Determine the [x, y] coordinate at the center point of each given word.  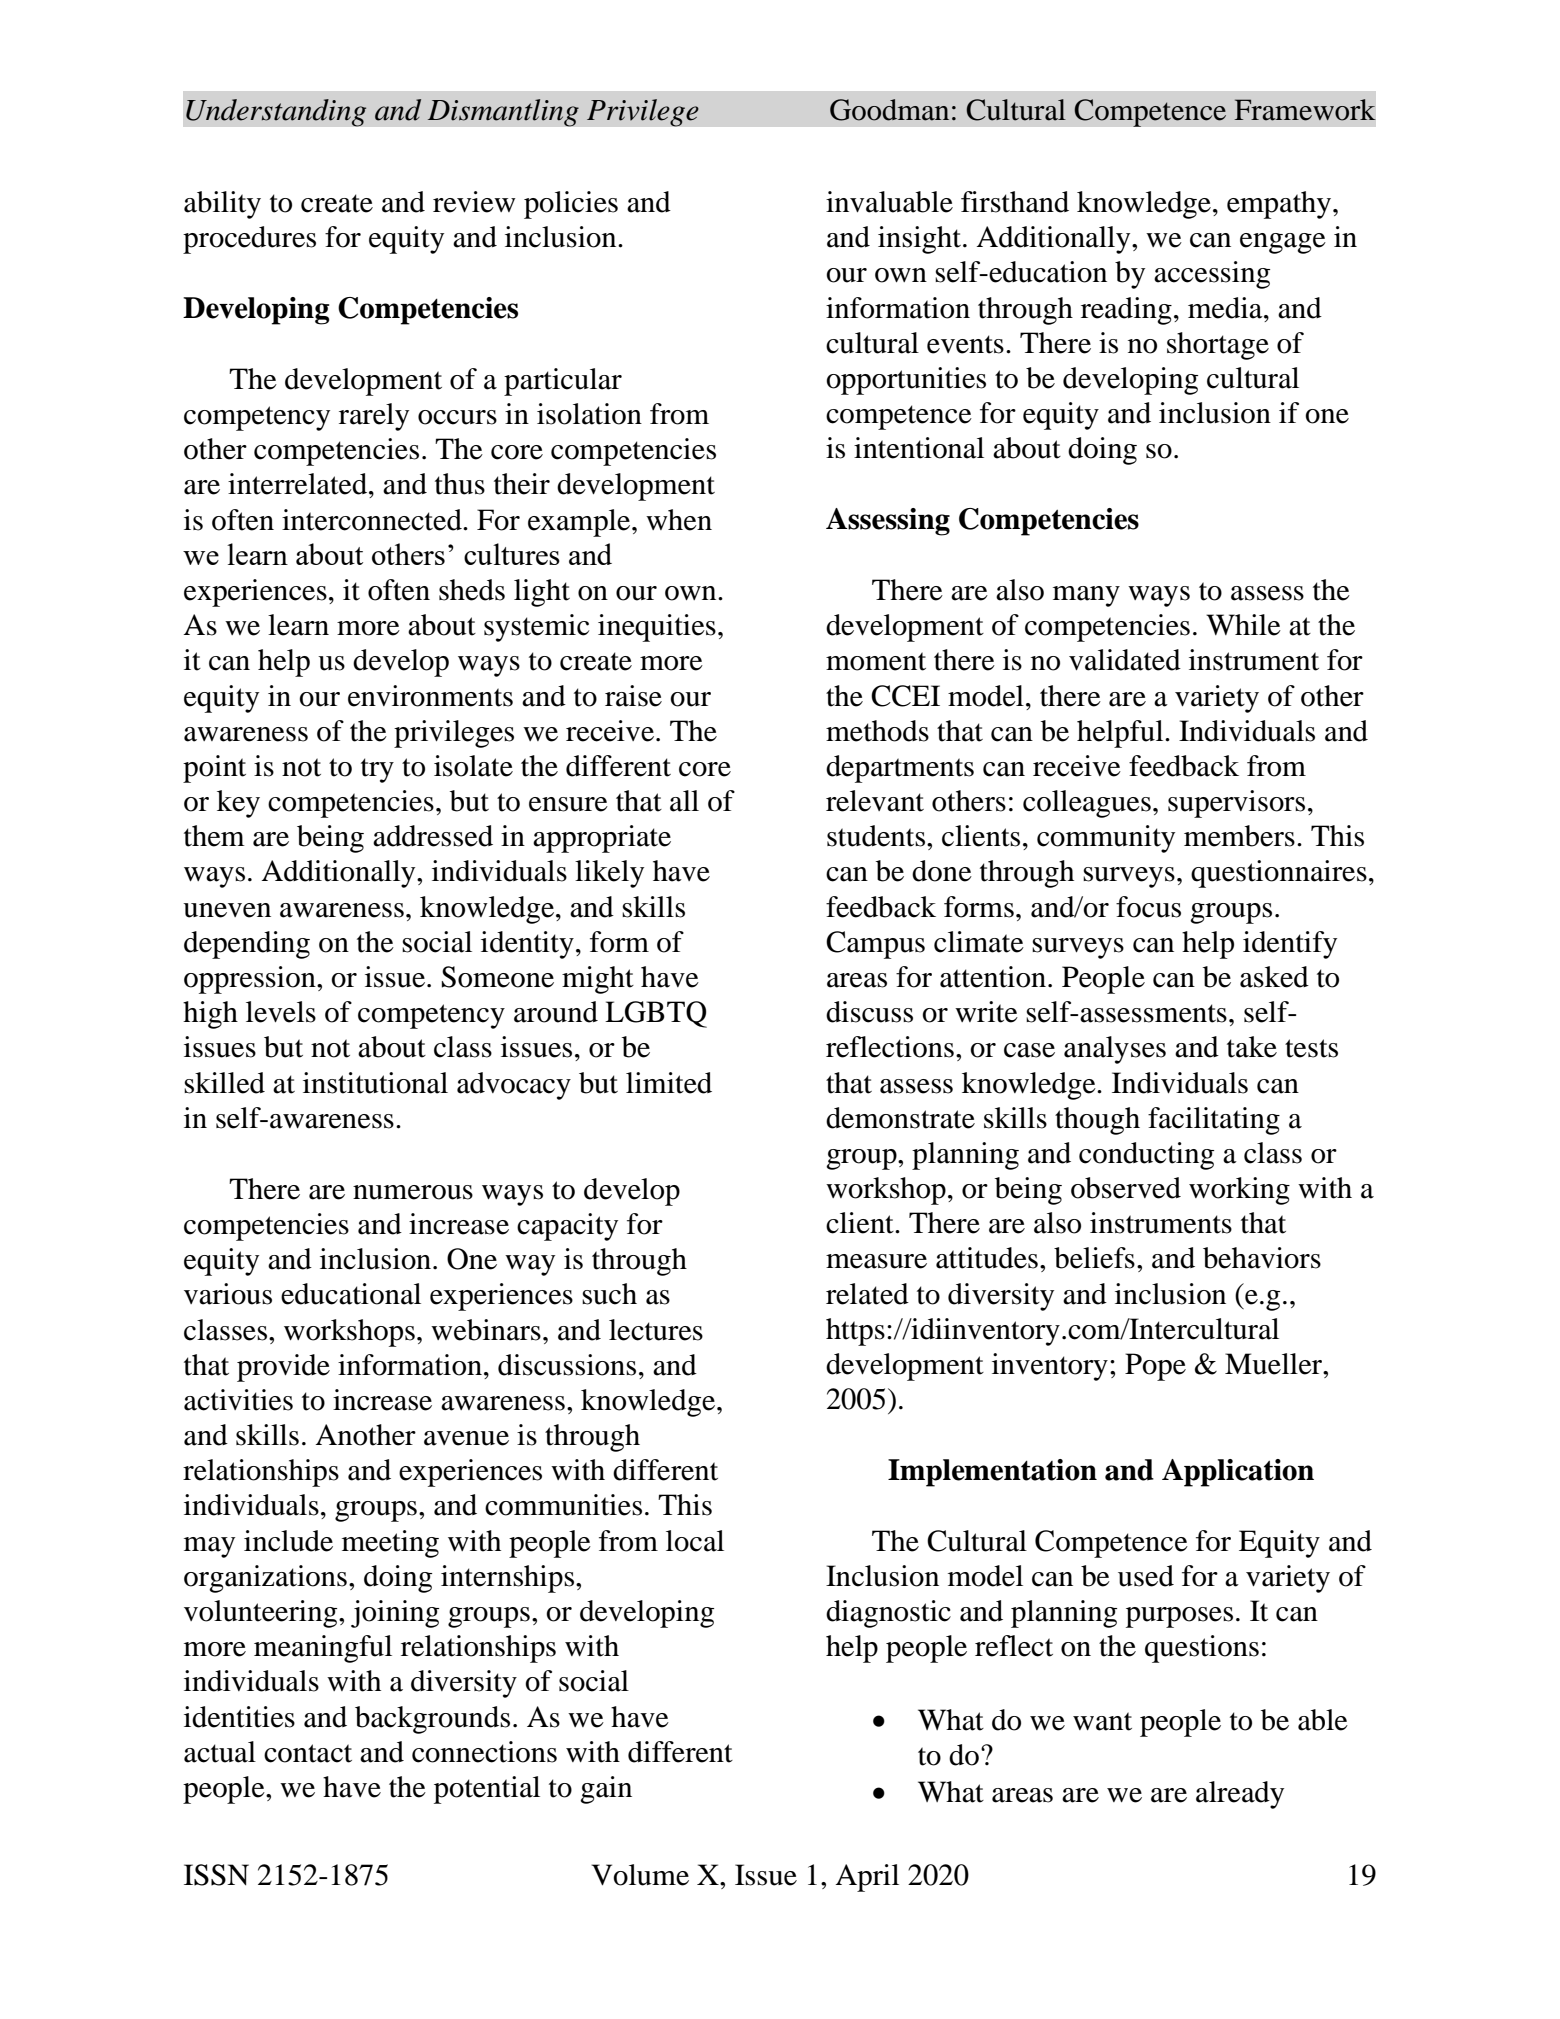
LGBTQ [656, 1014]
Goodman [889, 110]
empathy [1280, 205]
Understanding [276, 113]
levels [281, 1012]
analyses [1115, 1050]
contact [308, 1753]
